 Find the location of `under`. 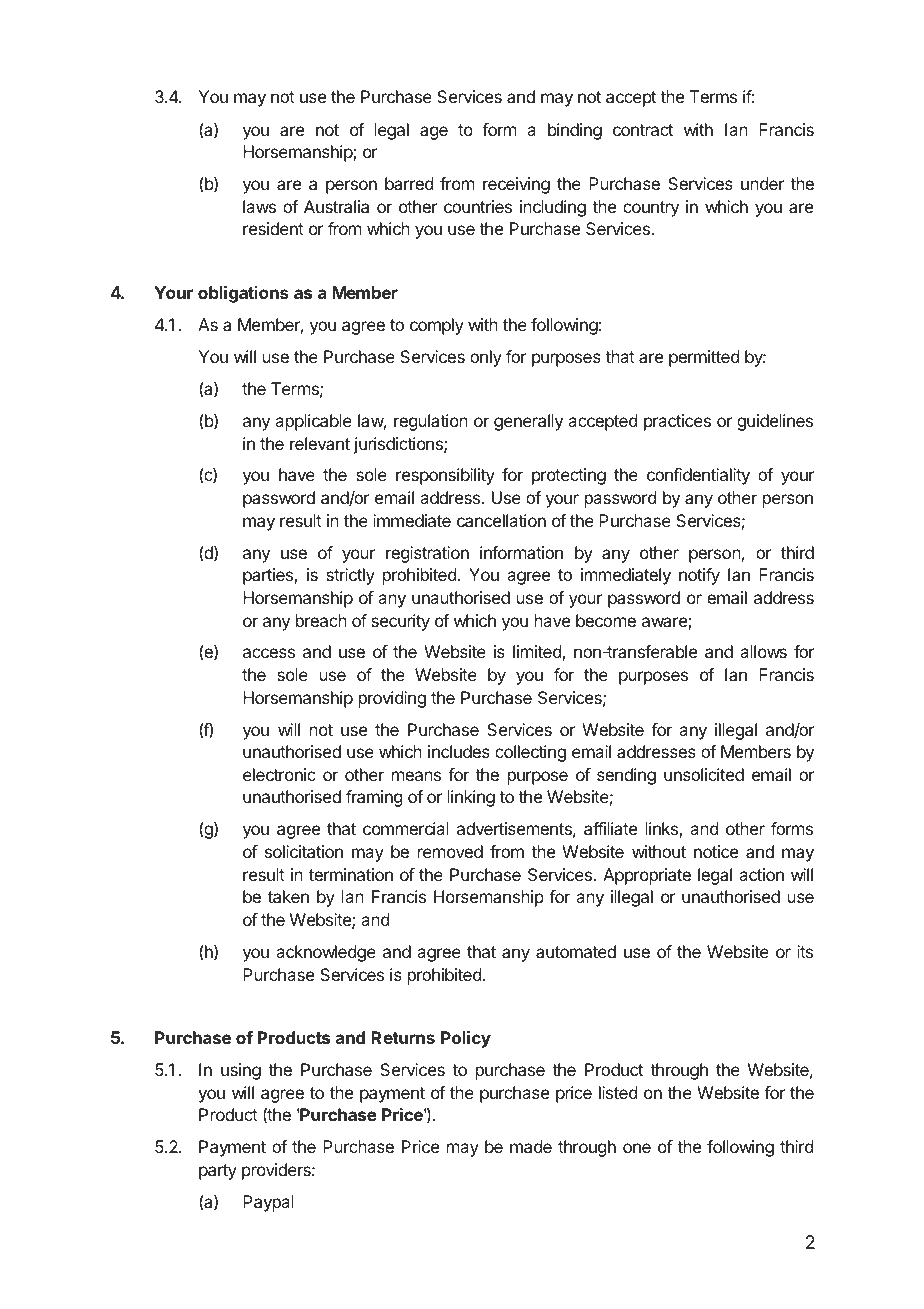

under is located at coordinates (762, 183).
